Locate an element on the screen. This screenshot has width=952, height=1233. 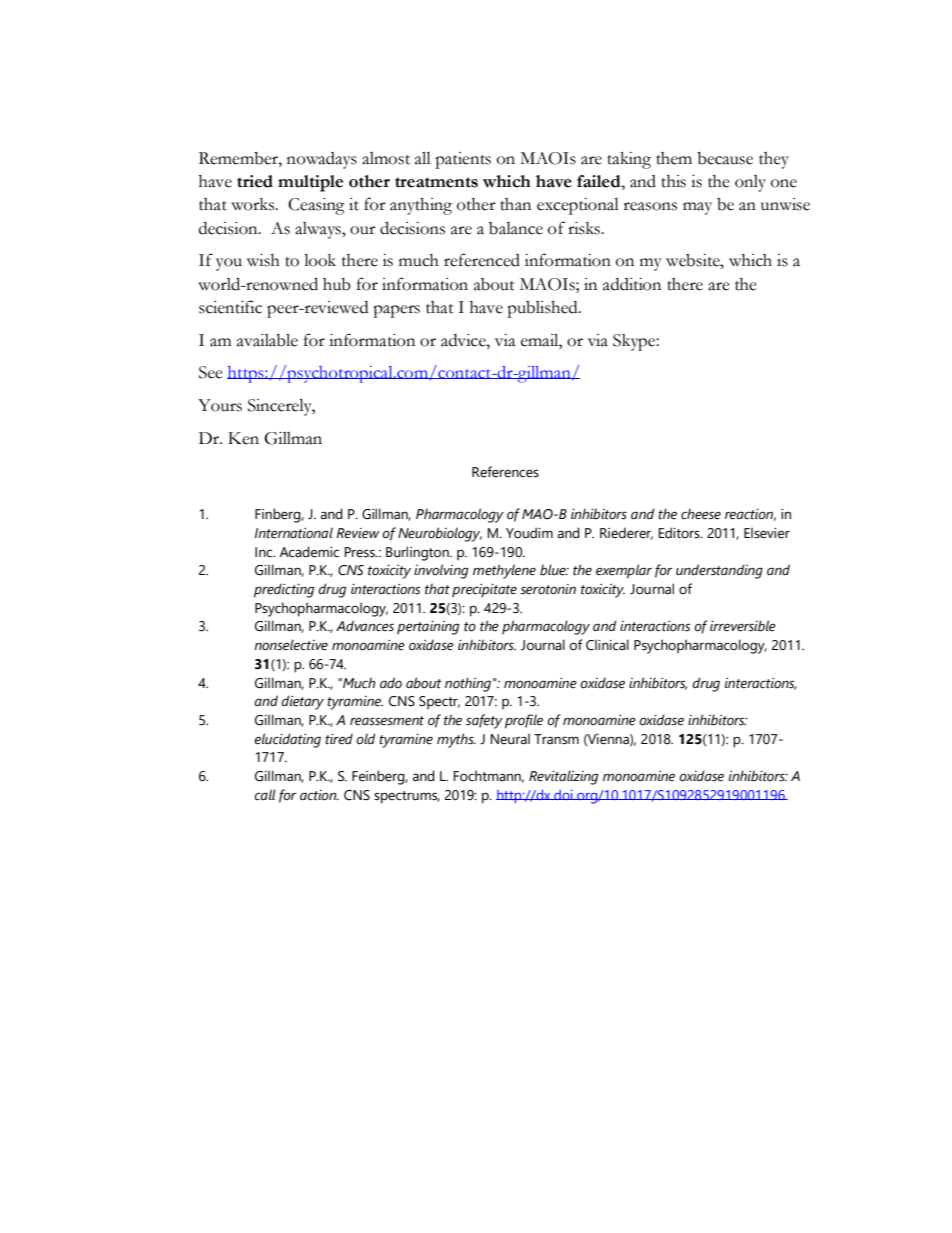
Editors is located at coordinates (680, 533).
